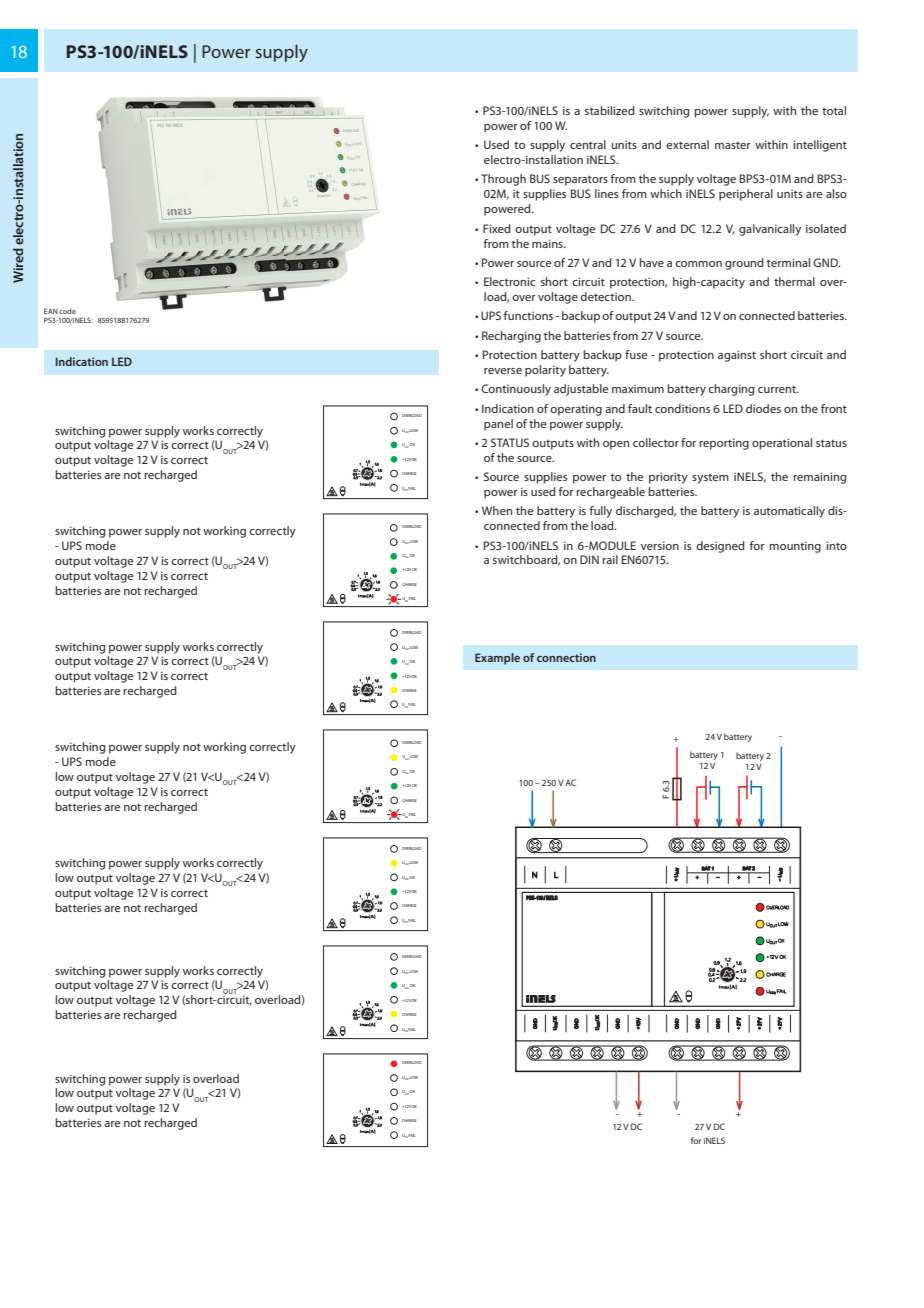 The height and width of the document is (1308, 924). Describe the element at coordinates (588, 144) in the document. I see `central` at that location.
